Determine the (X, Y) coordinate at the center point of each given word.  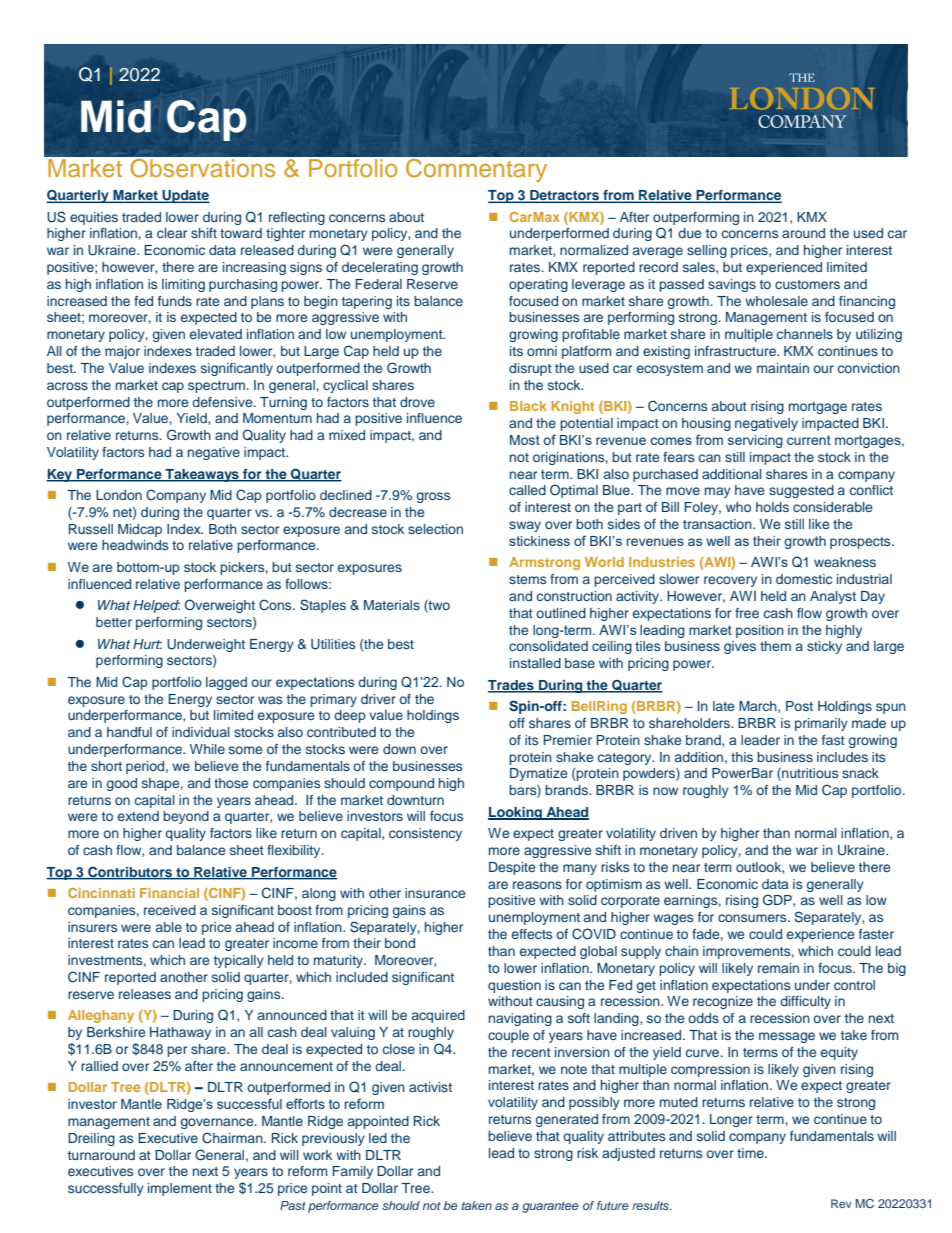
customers (807, 284)
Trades (512, 686)
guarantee (550, 1207)
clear (172, 233)
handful (129, 732)
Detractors (565, 196)
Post (799, 706)
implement (180, 1189)
